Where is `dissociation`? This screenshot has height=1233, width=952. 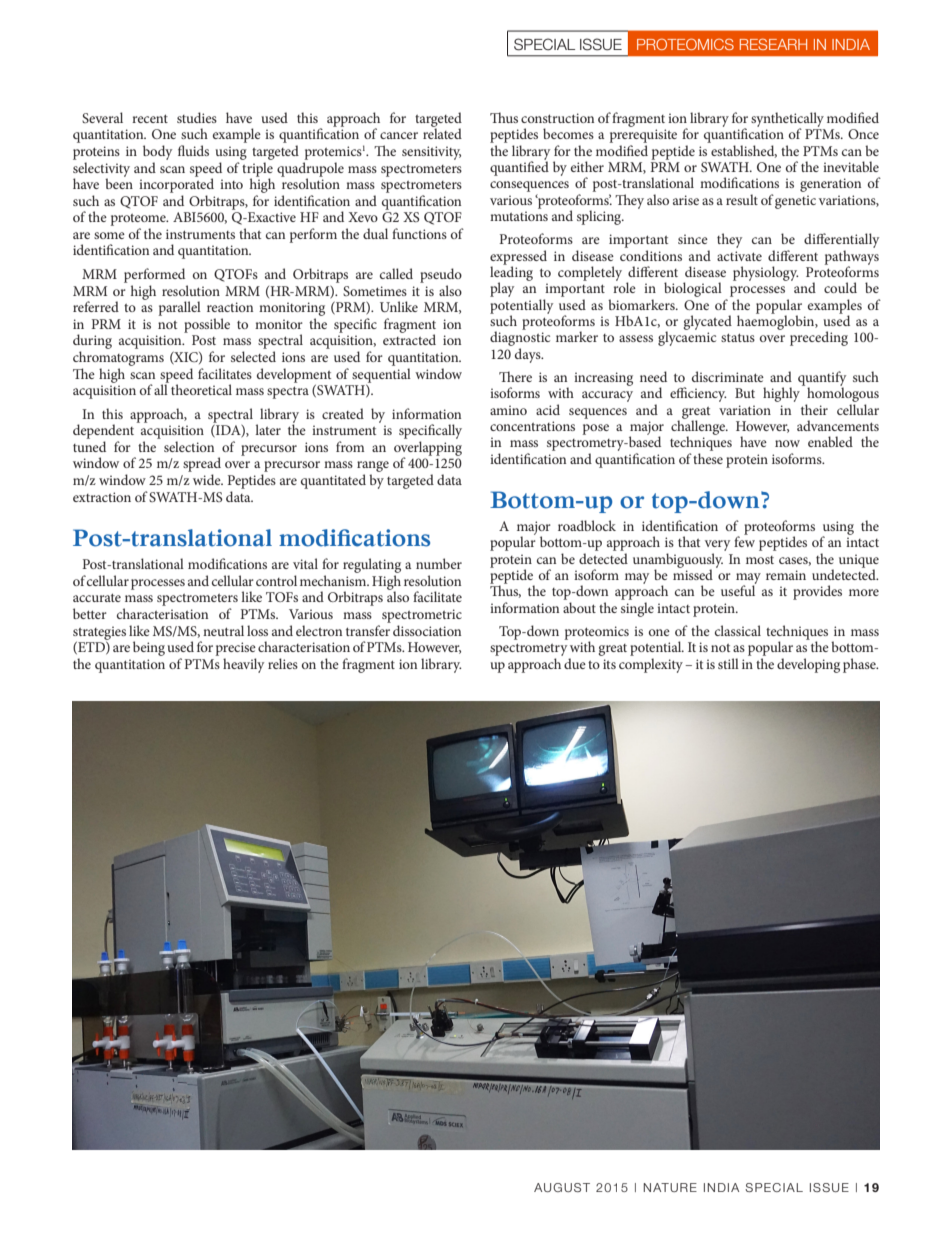
dissociation is located at coordinates (427, 630).
